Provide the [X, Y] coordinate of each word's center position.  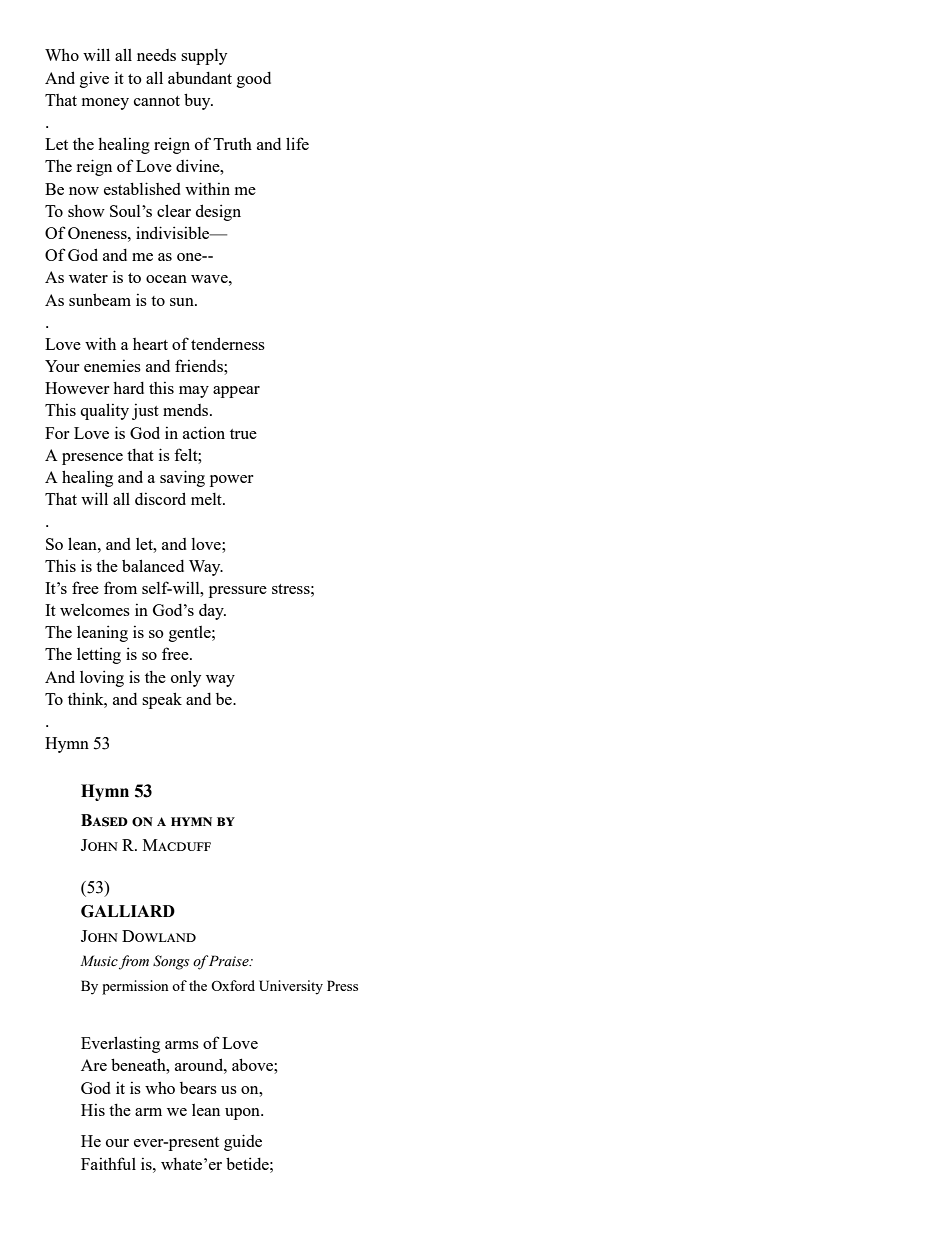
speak [162, 700]
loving [102, 678]
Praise [230, 961]
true [243, 434]
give [94, 80]
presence [92, 459]
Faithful [108, 1163]
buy [198, 101]
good [254, 80]
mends [187, 410]
